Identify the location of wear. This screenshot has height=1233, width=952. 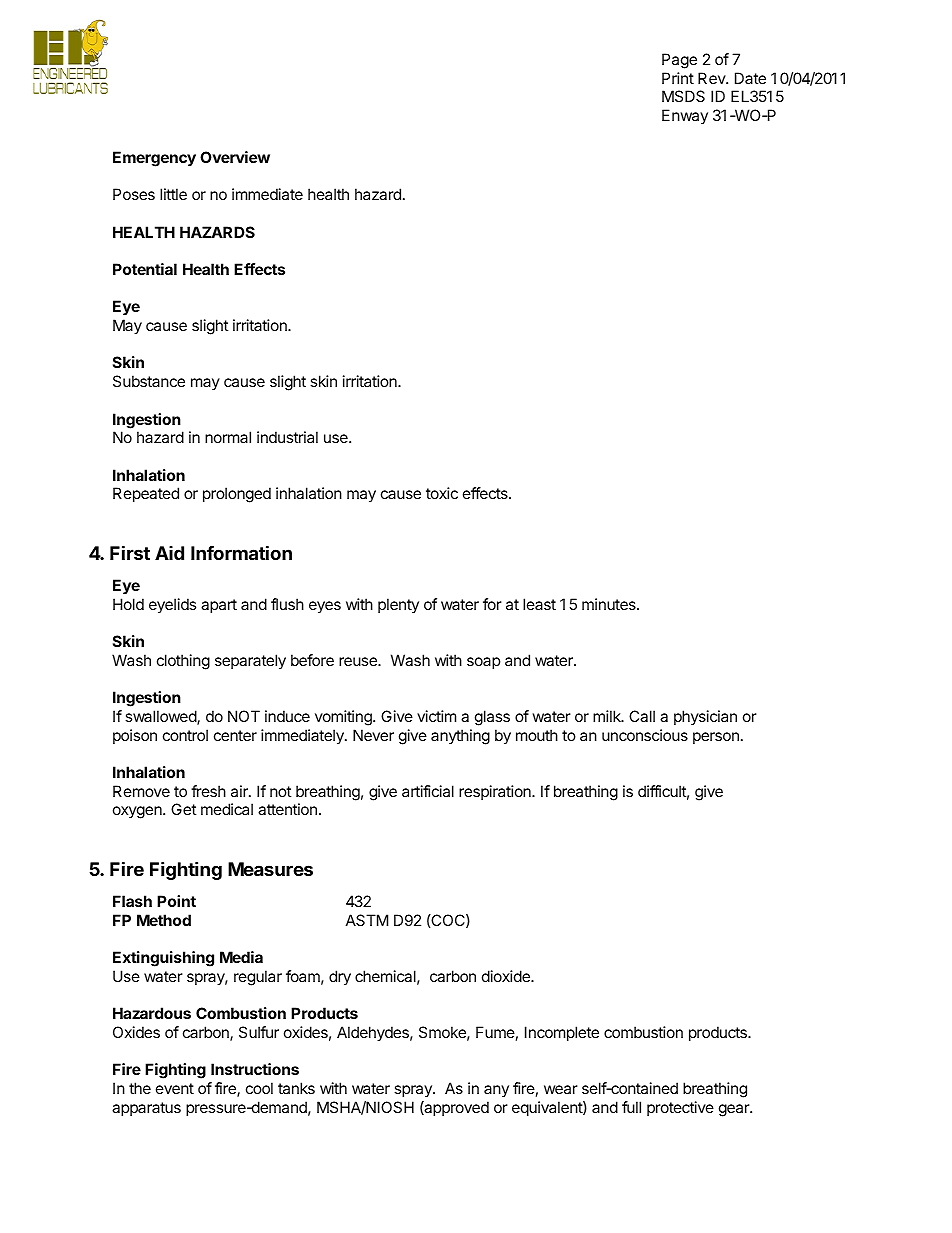
(561, 1089).
